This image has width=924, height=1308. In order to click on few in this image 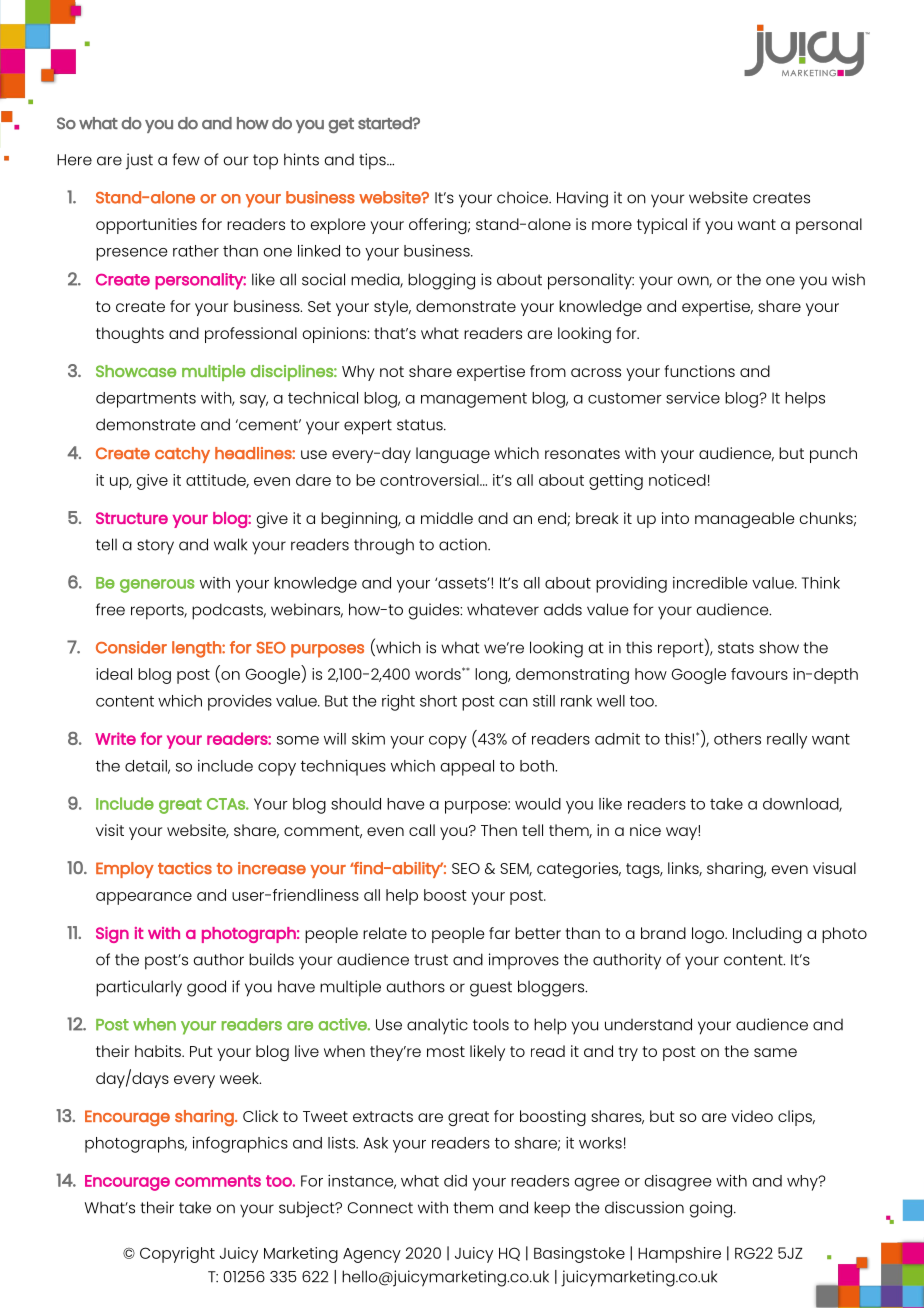, I will do `click(186, 159)`.
